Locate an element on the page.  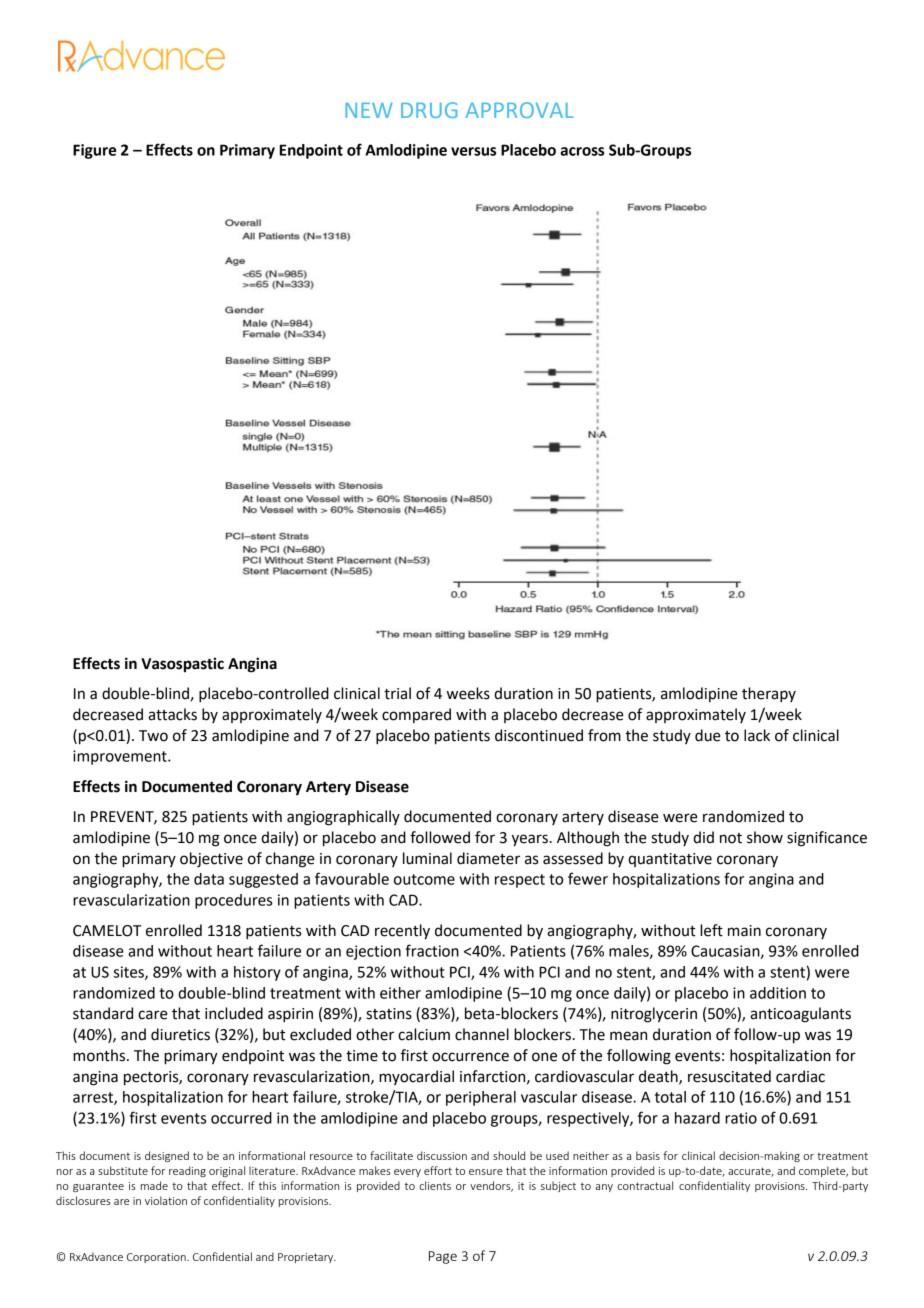
attacks is located at coordinates (172, 714).
